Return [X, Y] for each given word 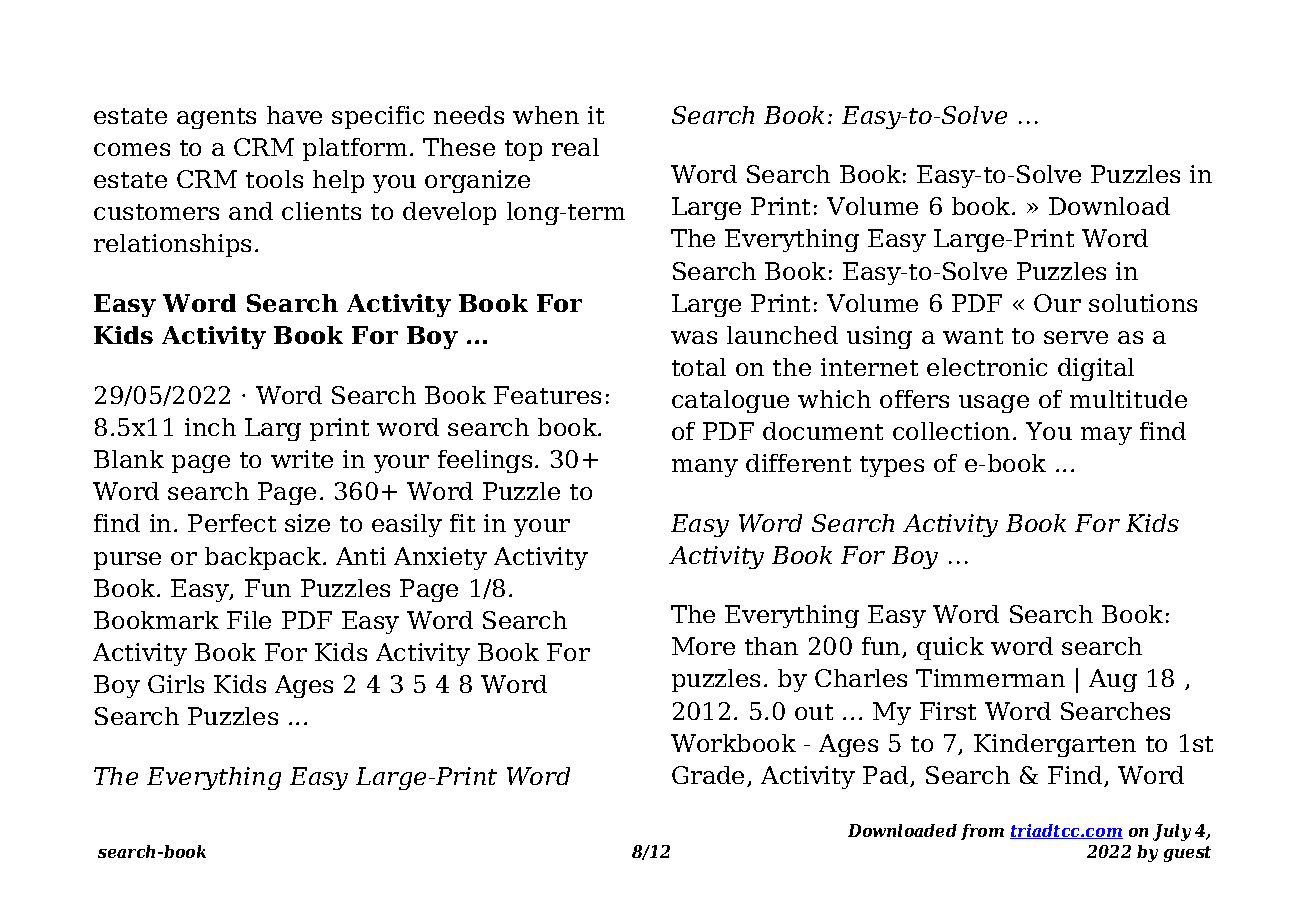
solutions [1143, 303]
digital [1096, 369]
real [575, 147]
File [249, 620]
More [703, 646]
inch [210, 427]
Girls [176, 684]
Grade [710, 776]
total [699, 367]
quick [950, 648]
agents [216, 118]
